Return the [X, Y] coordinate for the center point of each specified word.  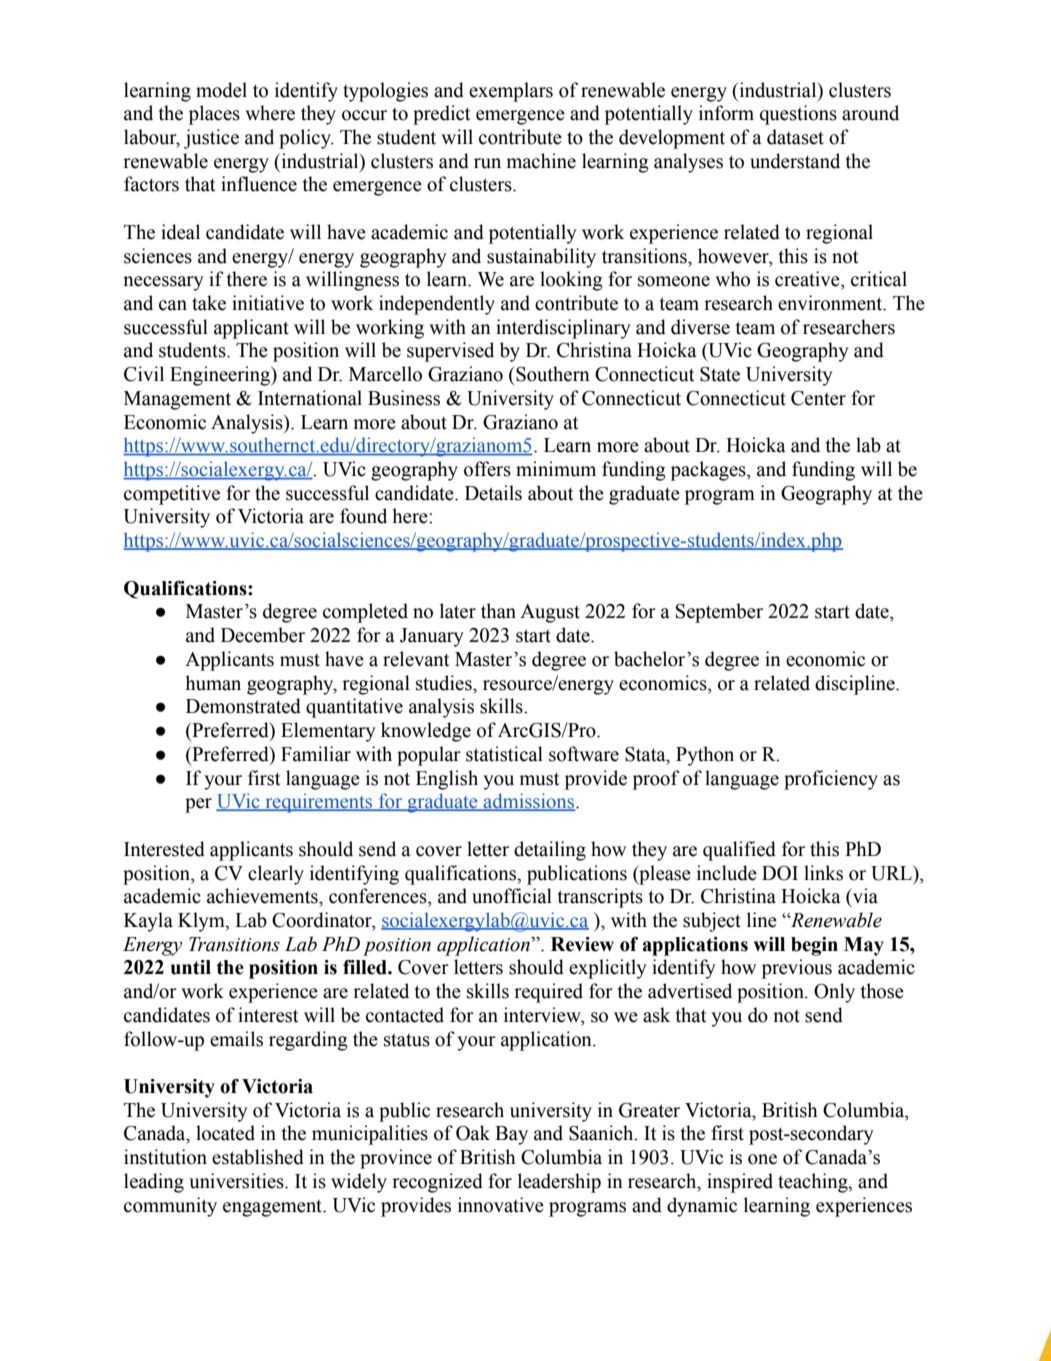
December [263, 635]
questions [798, 115]
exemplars [511, 92]
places [214, 115]
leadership [559, 1183]
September [719, 613]
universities [237, 1181]
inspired [740, 1183]
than [498, 611]
